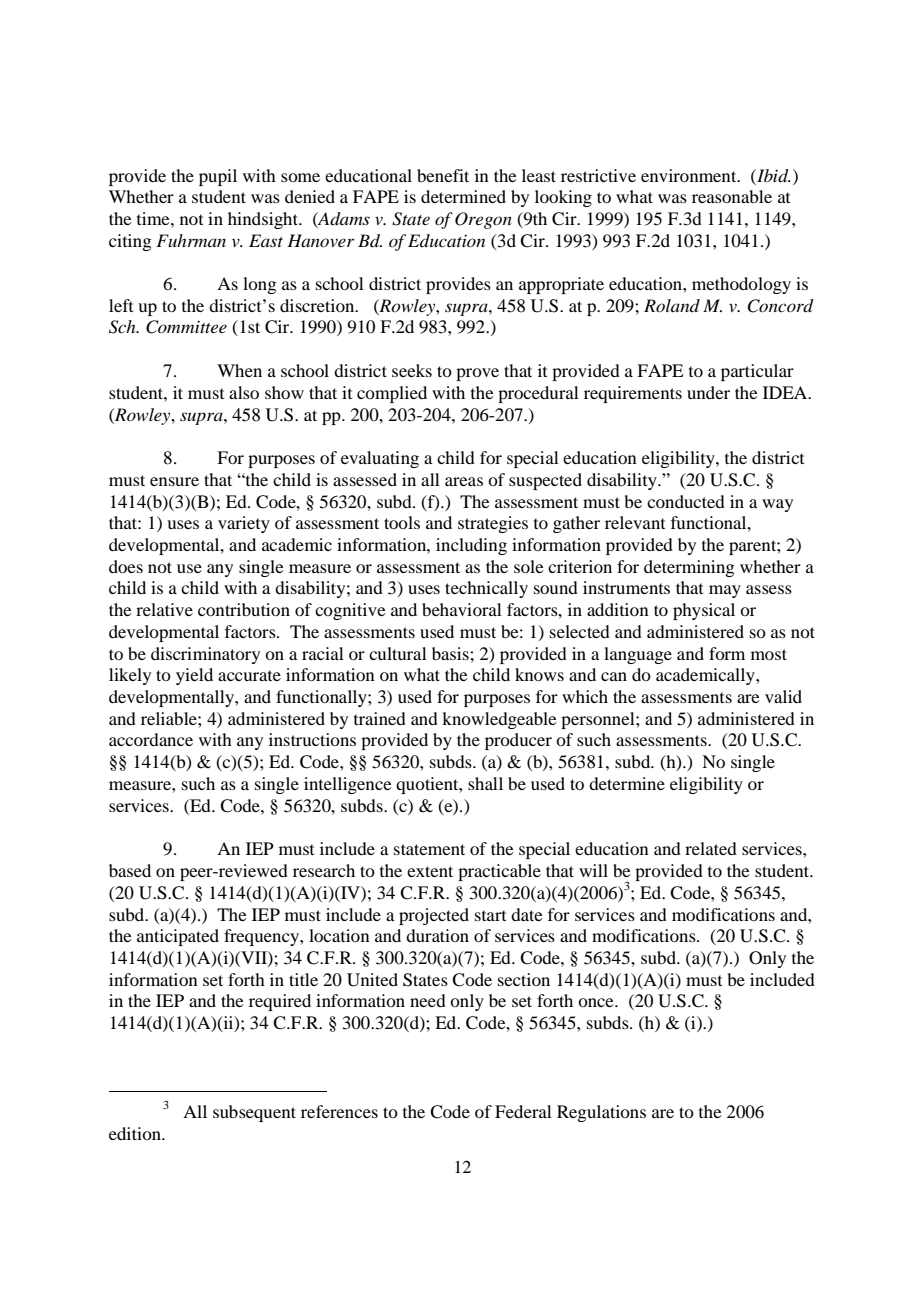  What do you see at coordinates (485, 783) in the page?
I see `shall` at bounding box center [485, 783].
